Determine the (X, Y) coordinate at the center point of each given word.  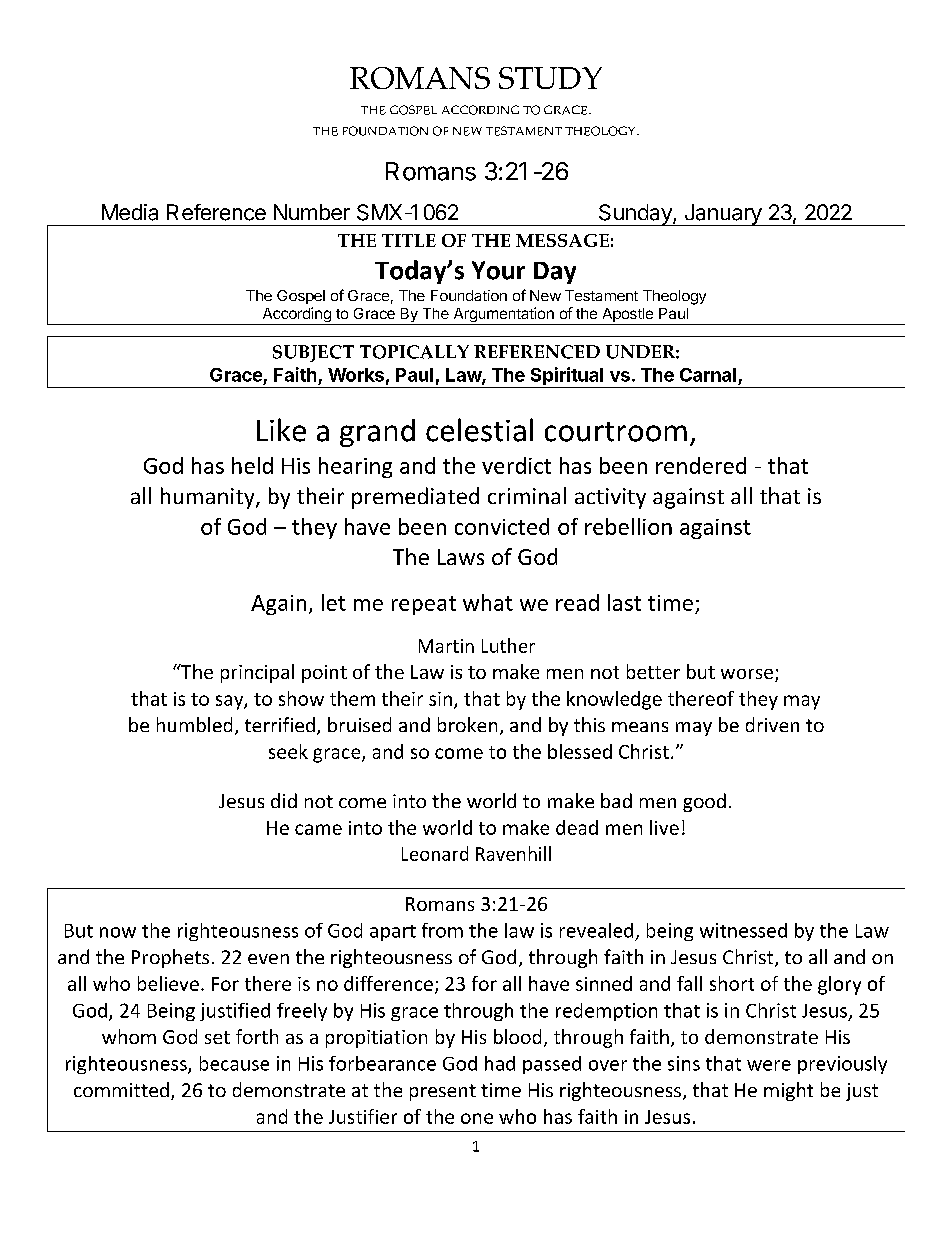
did (284, 800)
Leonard (435, 853)
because (234, 1063)
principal (257, 673)
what (488, 602)
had (500, 1063)
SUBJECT (313, 353)
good (704, 802)
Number (312, 212)
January (722, 215)
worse (748, 675)
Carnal (708, 375)
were (769, 1065)
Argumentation (503, 316)
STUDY (550, 78)
